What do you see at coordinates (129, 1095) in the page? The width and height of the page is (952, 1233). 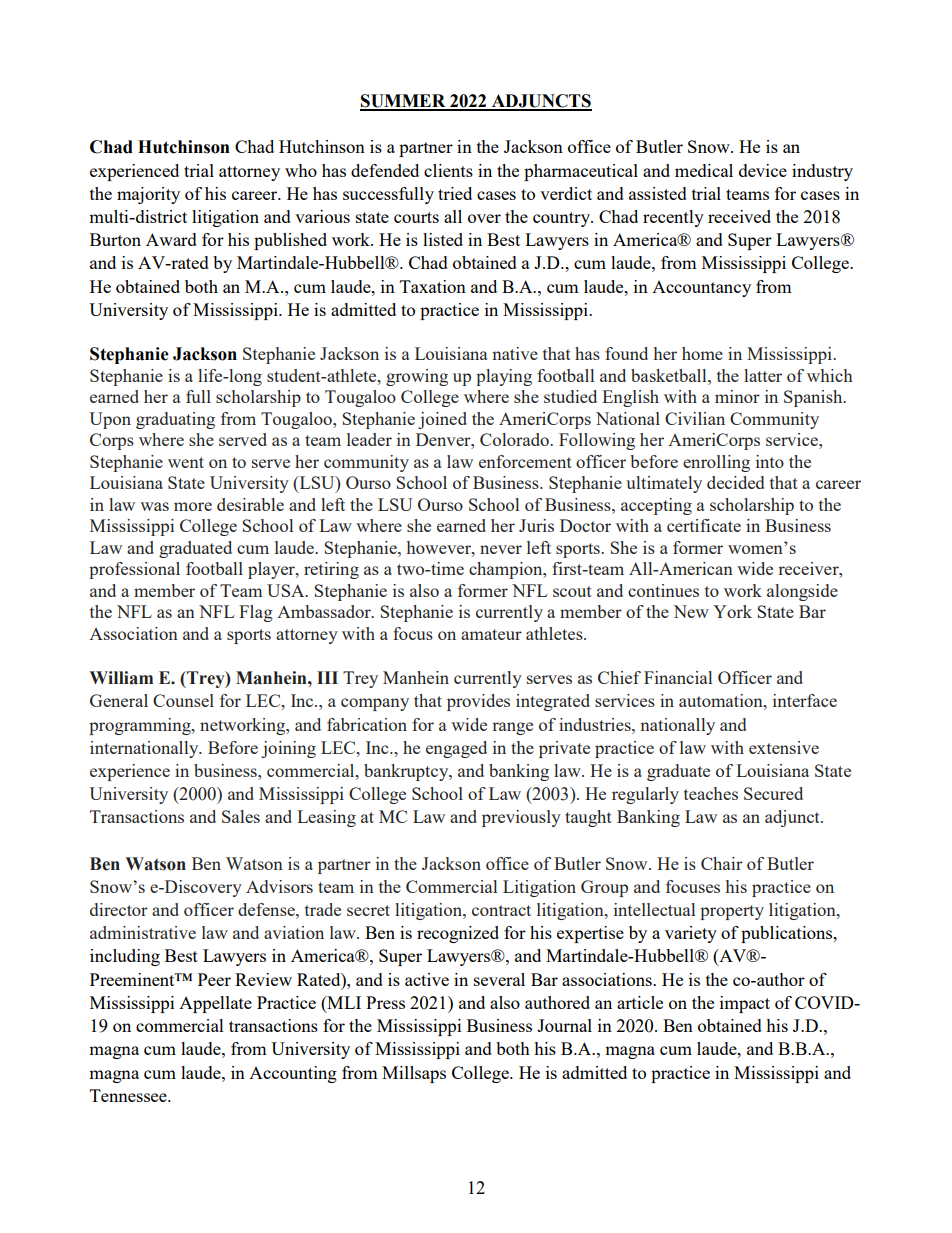 I see `Tennessee` at bounding box center [129, 1095].
